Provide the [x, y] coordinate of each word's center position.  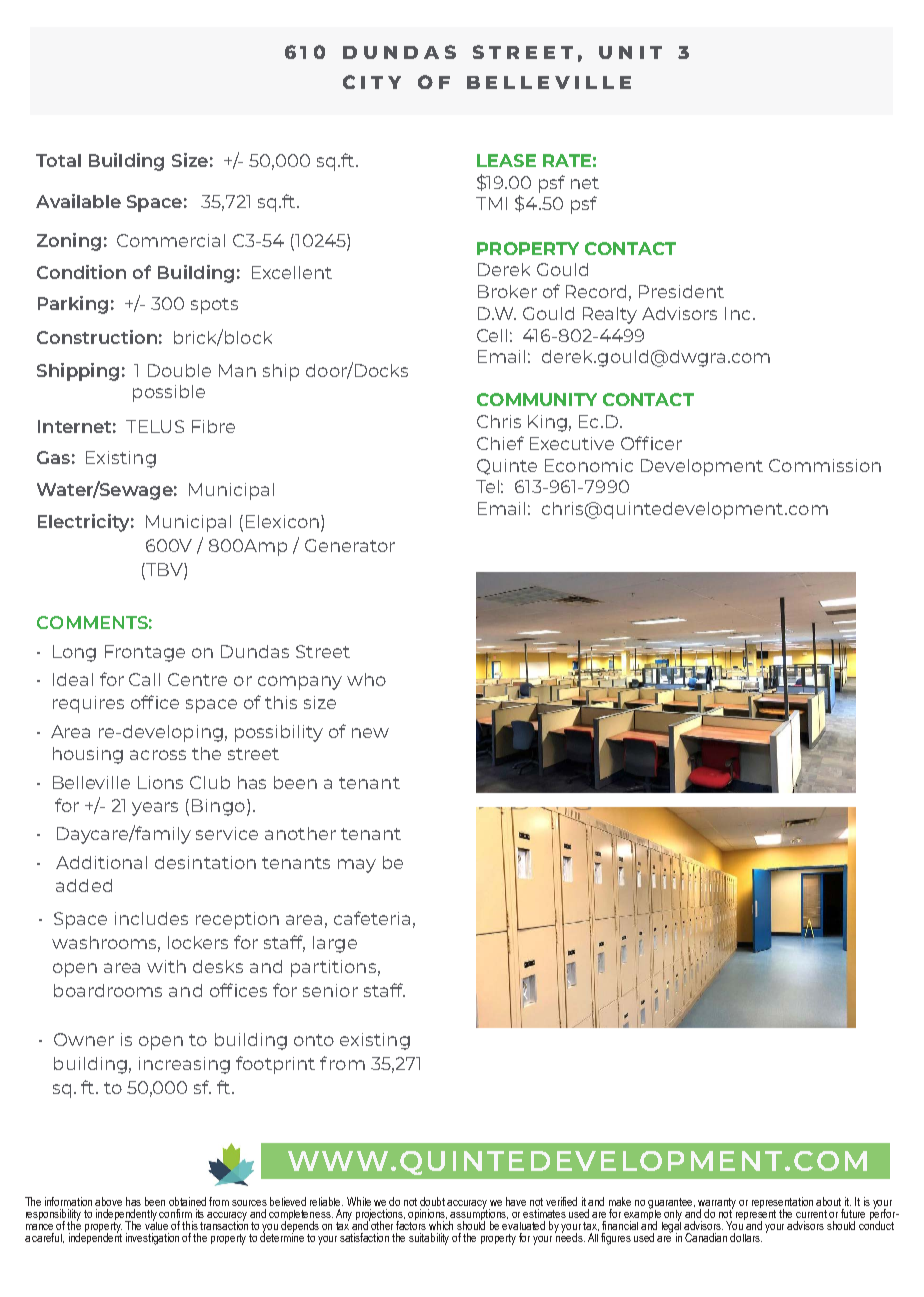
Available [78, 201]
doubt [432, 1201]
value [156, 1224]
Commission [825, 465]
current [811, 1214]
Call [144, 679]
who [366, 679]
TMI [491, 203]
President [681, 291]
